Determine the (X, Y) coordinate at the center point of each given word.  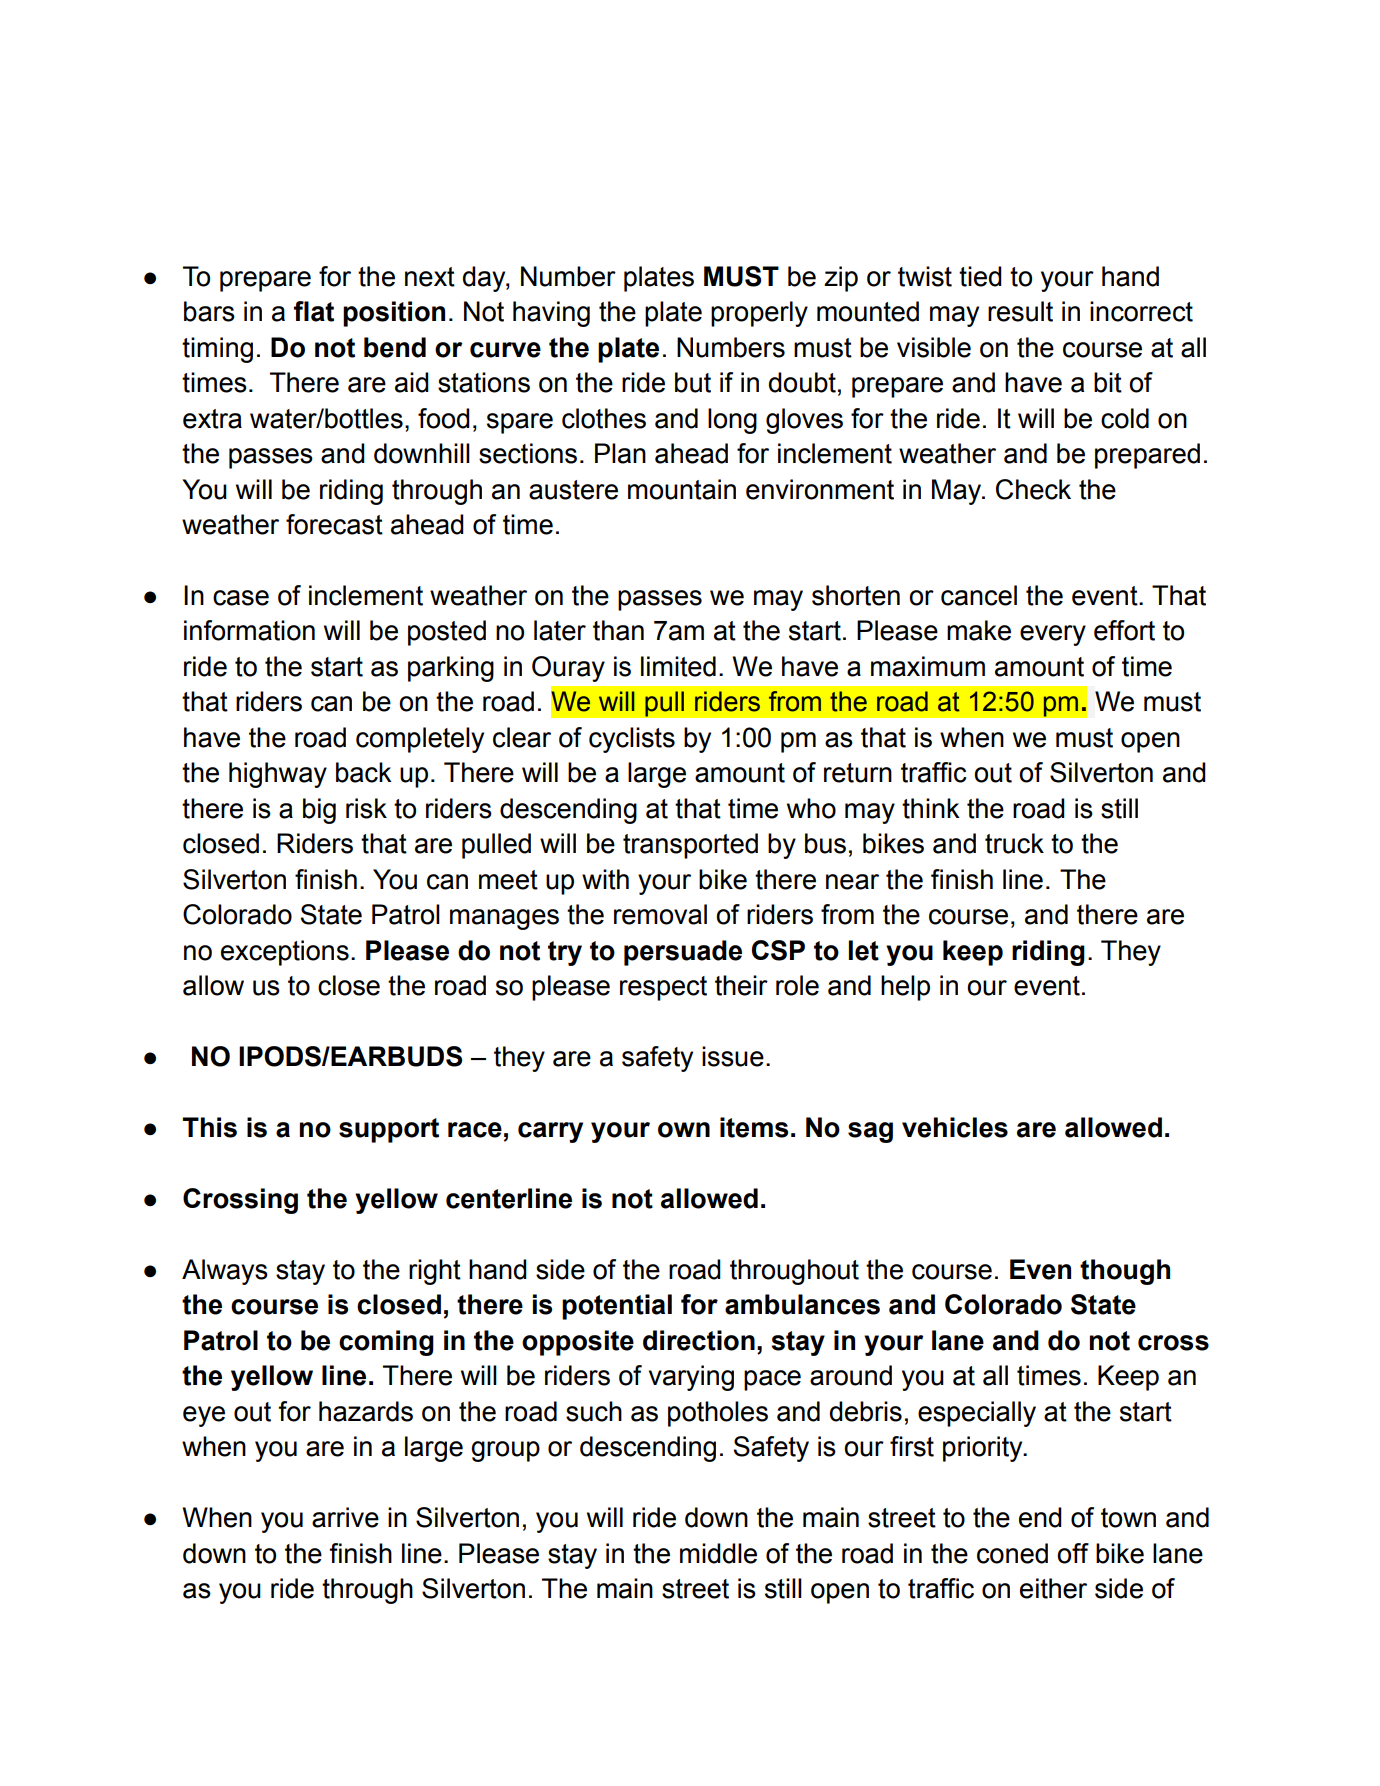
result (1020, 311)
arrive (345, 1517)
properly (759, 314)
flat (314, 311)
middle (718, 1553)
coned (1012, 1553)
